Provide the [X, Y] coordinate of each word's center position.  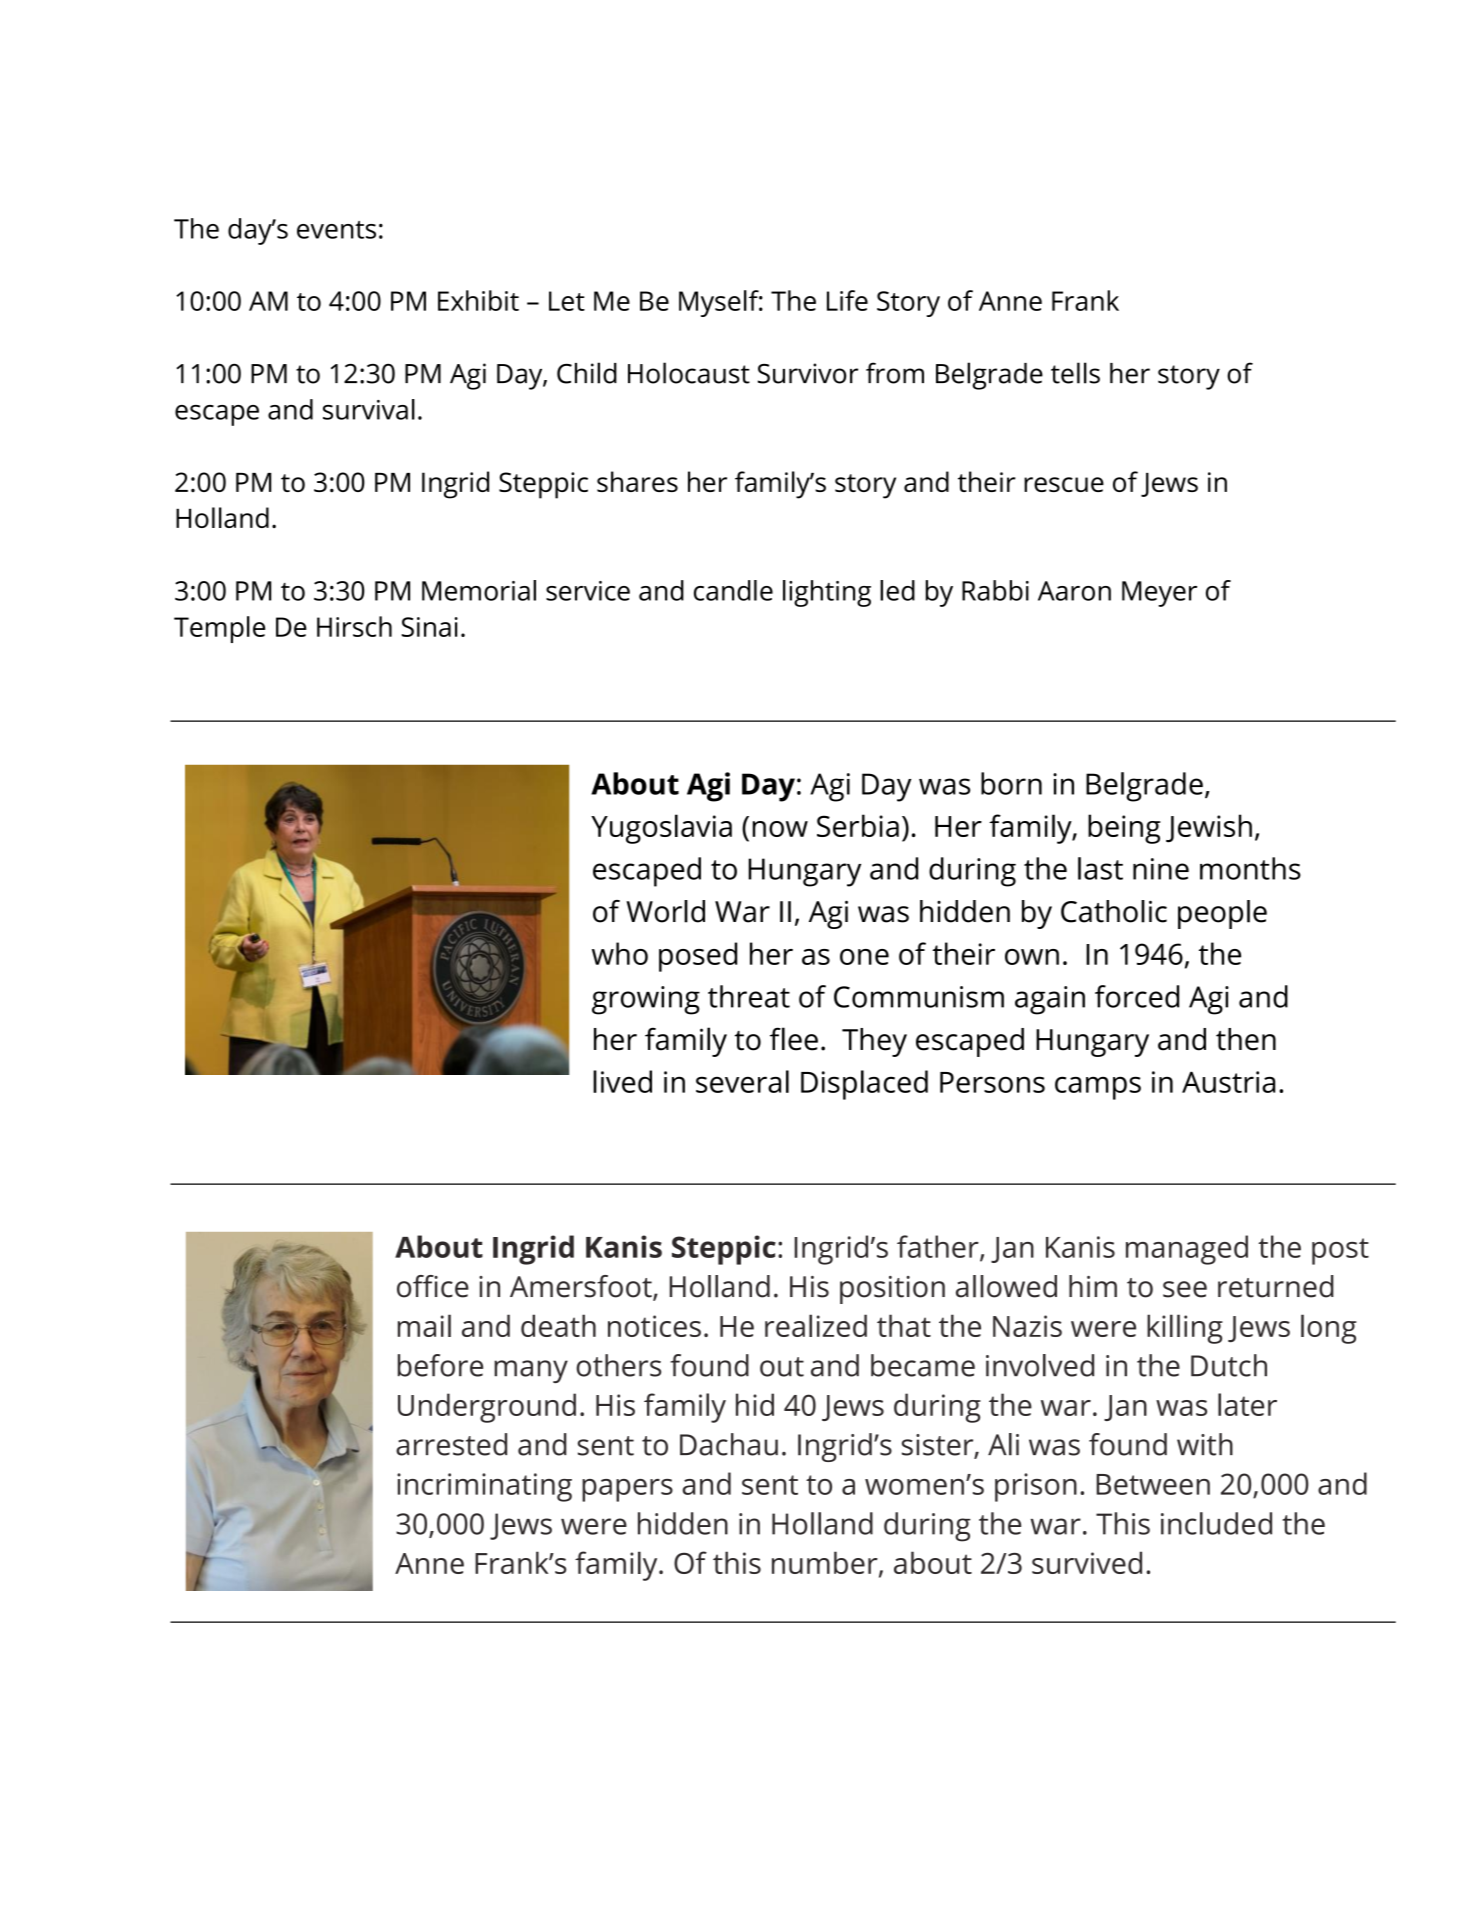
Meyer [1159, 594]
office [433, 1286]
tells [1075, 373]
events [336, 230]
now [780, 829]
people [1222, 914]
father [939, 1247]
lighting [827, 593]
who [620, 953]
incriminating [484, 1487]
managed [1187, 1250]
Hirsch [354, 626]
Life [847, 300]
